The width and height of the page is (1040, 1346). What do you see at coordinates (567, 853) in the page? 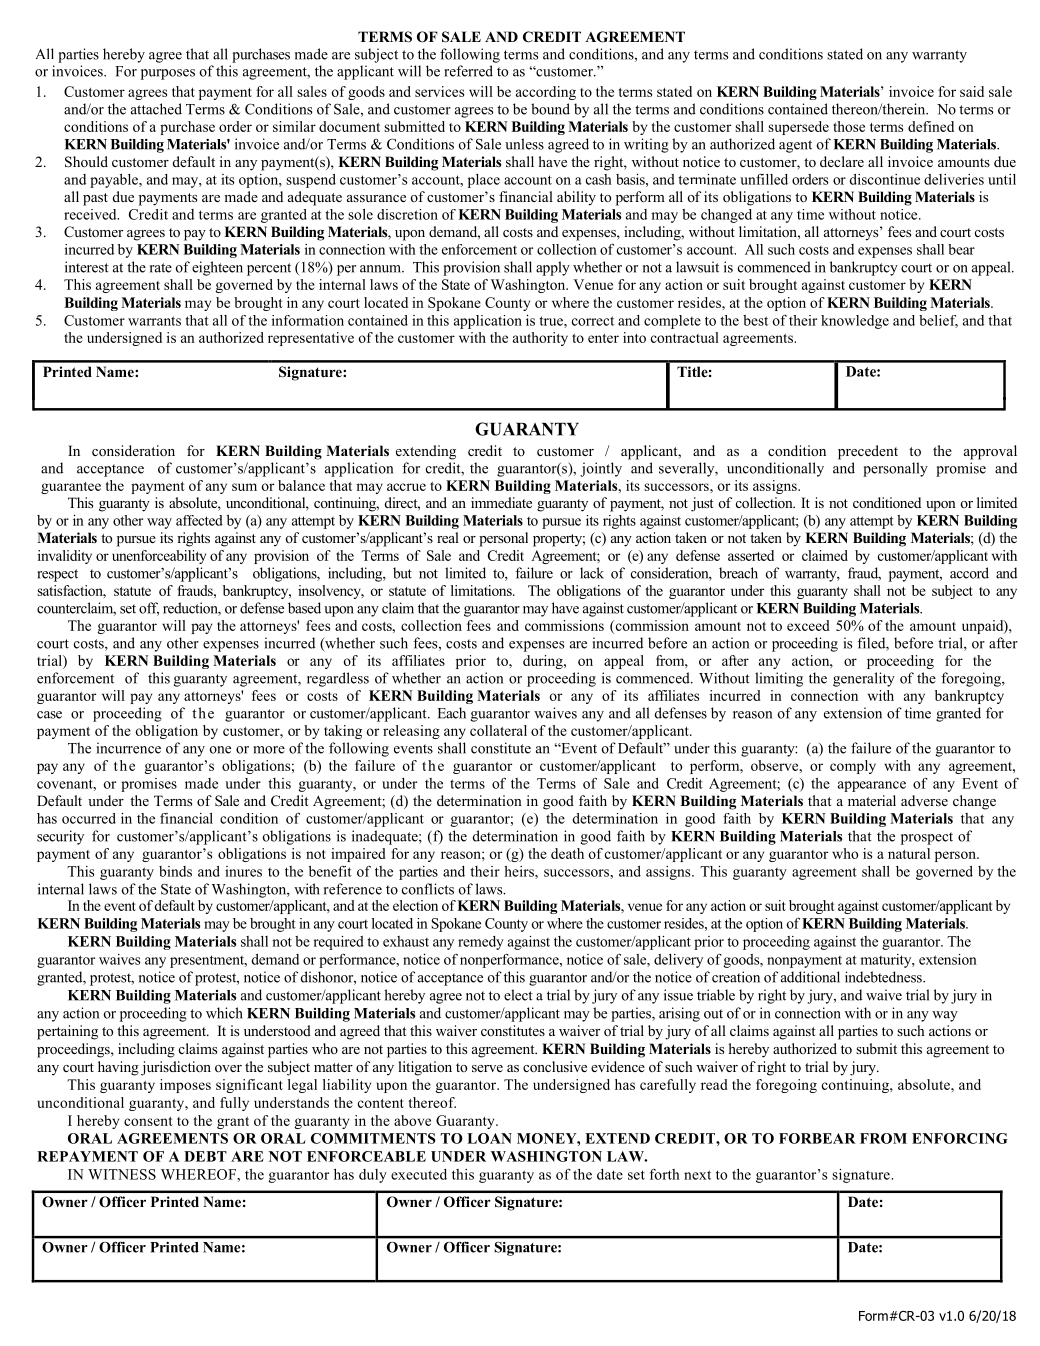
I see `death` at bounding box center [567, 853].
